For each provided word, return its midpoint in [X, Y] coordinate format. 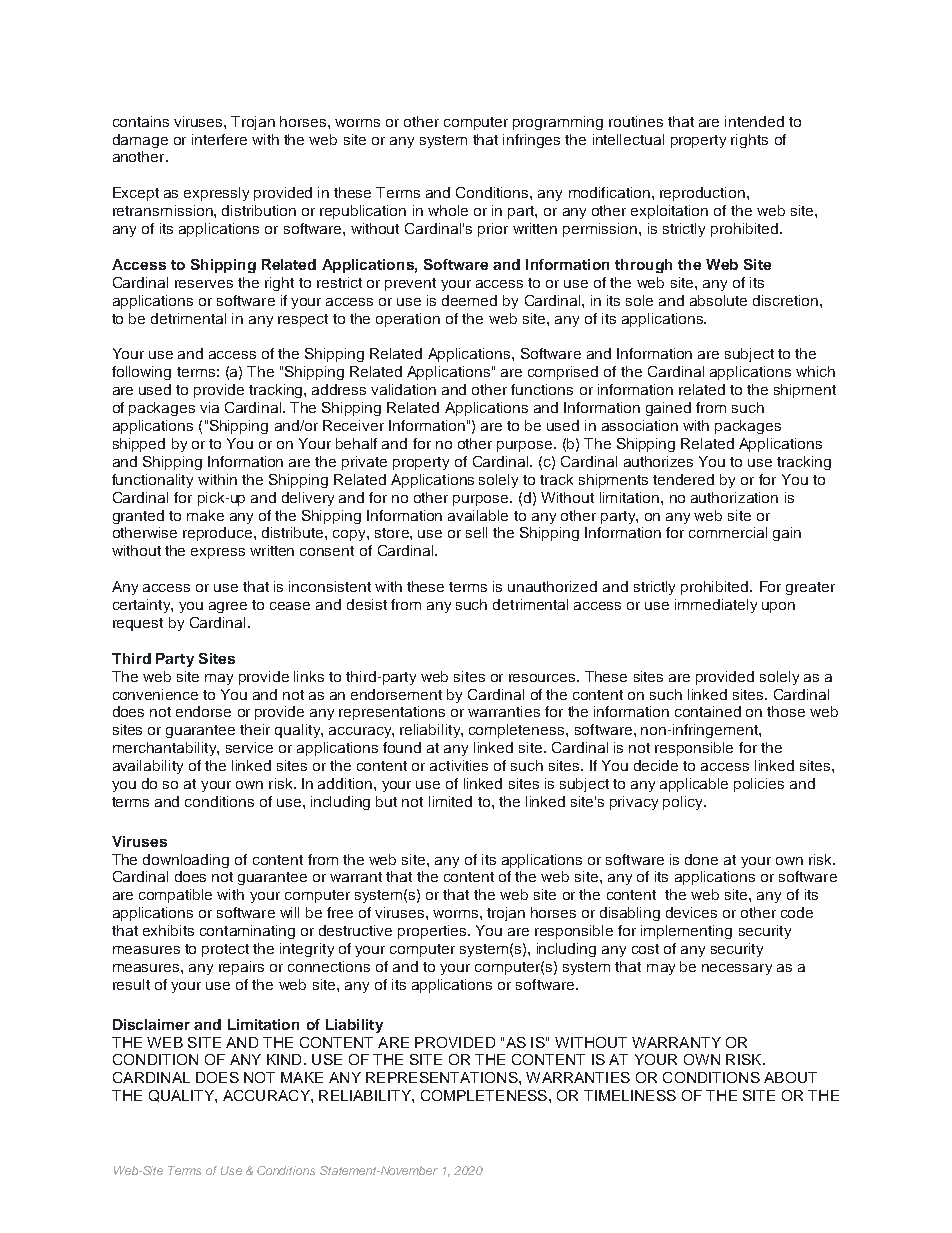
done [701, 859]
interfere [219, 139]
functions [542, 389]
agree [228, 607]
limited [450, 801]
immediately [716, 606]
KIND [284, 1059]
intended [754, 121]
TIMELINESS [630, 1095]
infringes [531, 141]
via [209, 407]
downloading [186, 861]
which [815, 371]
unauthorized [552, 586]
